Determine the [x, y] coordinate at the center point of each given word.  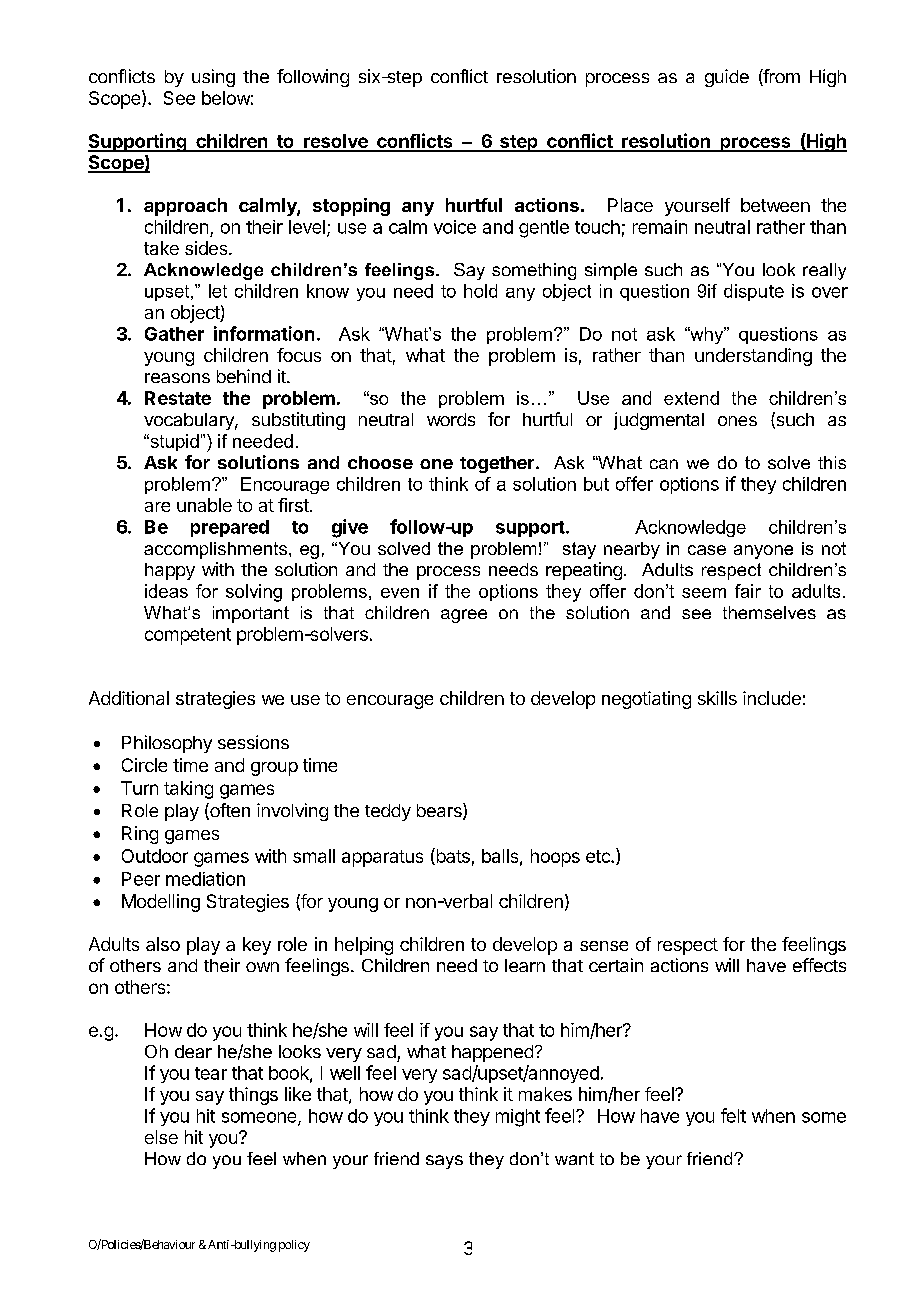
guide [727, 78]
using [213, 78]
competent [188, 636]
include [772, 698]
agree [464, 616]
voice [455, 227]
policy [294, 1246]
